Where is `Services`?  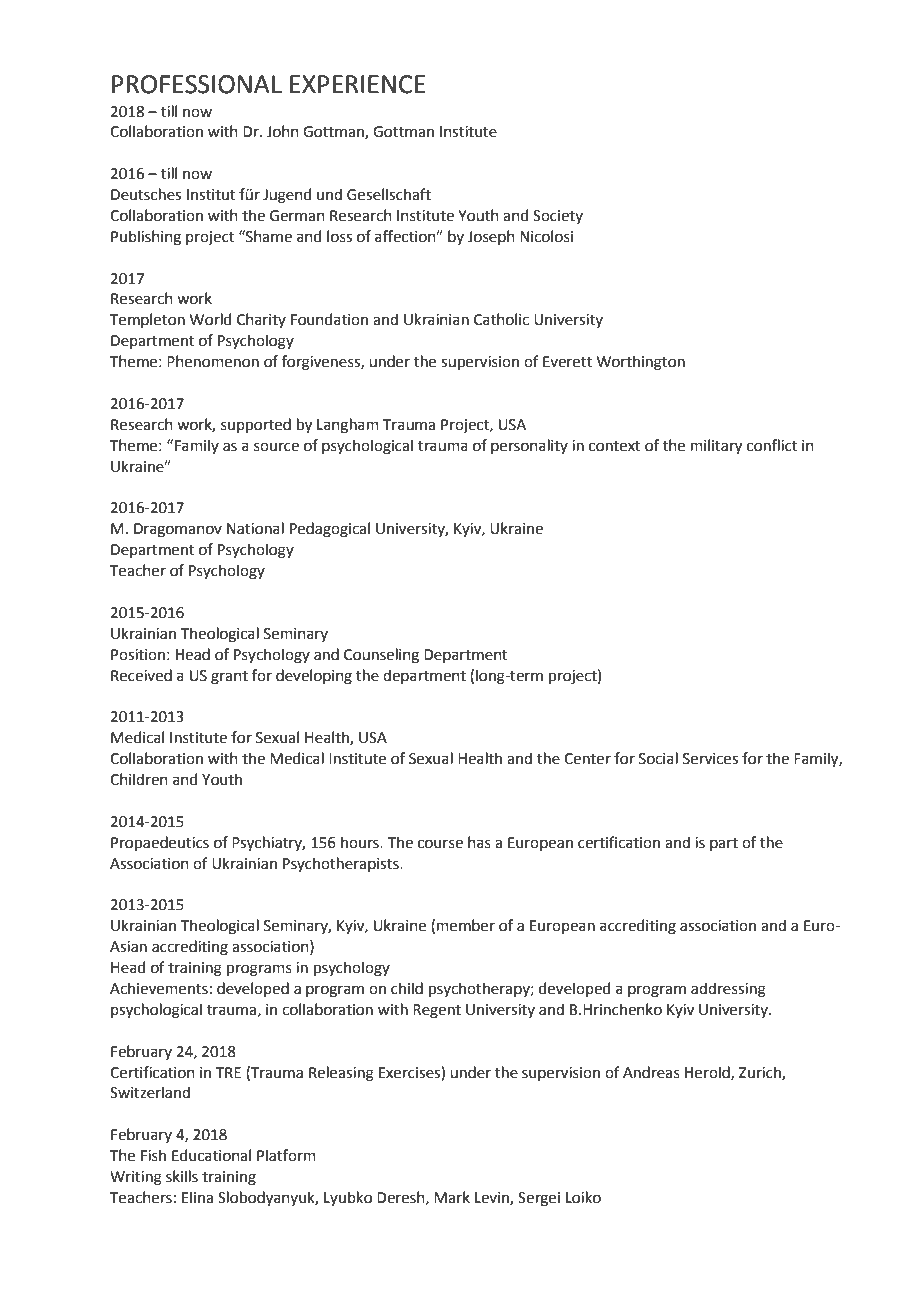 Services is located at coordinates (710, 759).
